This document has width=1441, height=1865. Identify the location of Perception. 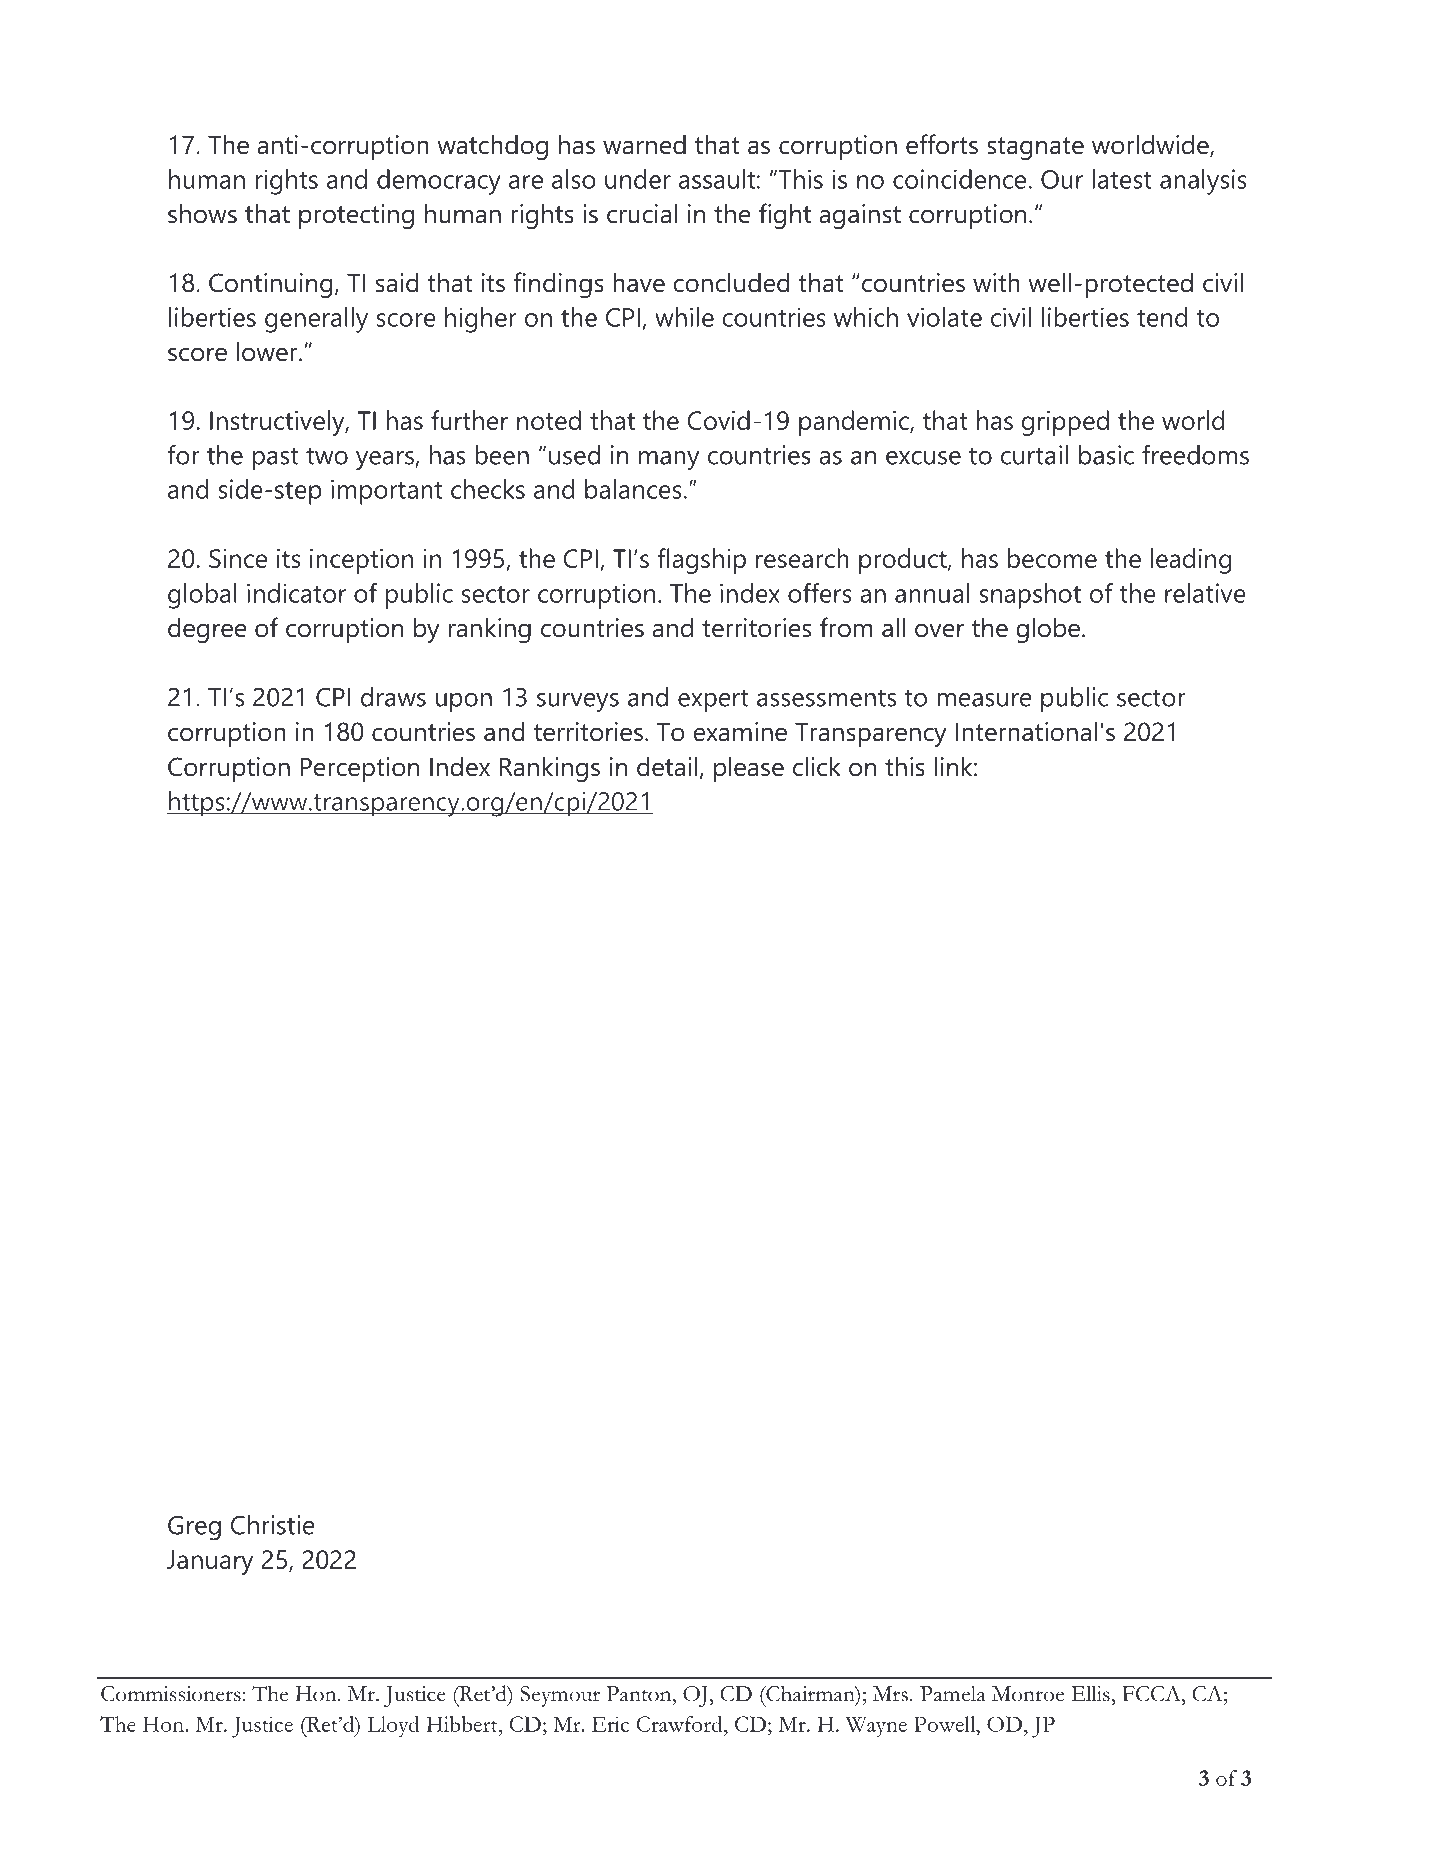
(359, 769).
